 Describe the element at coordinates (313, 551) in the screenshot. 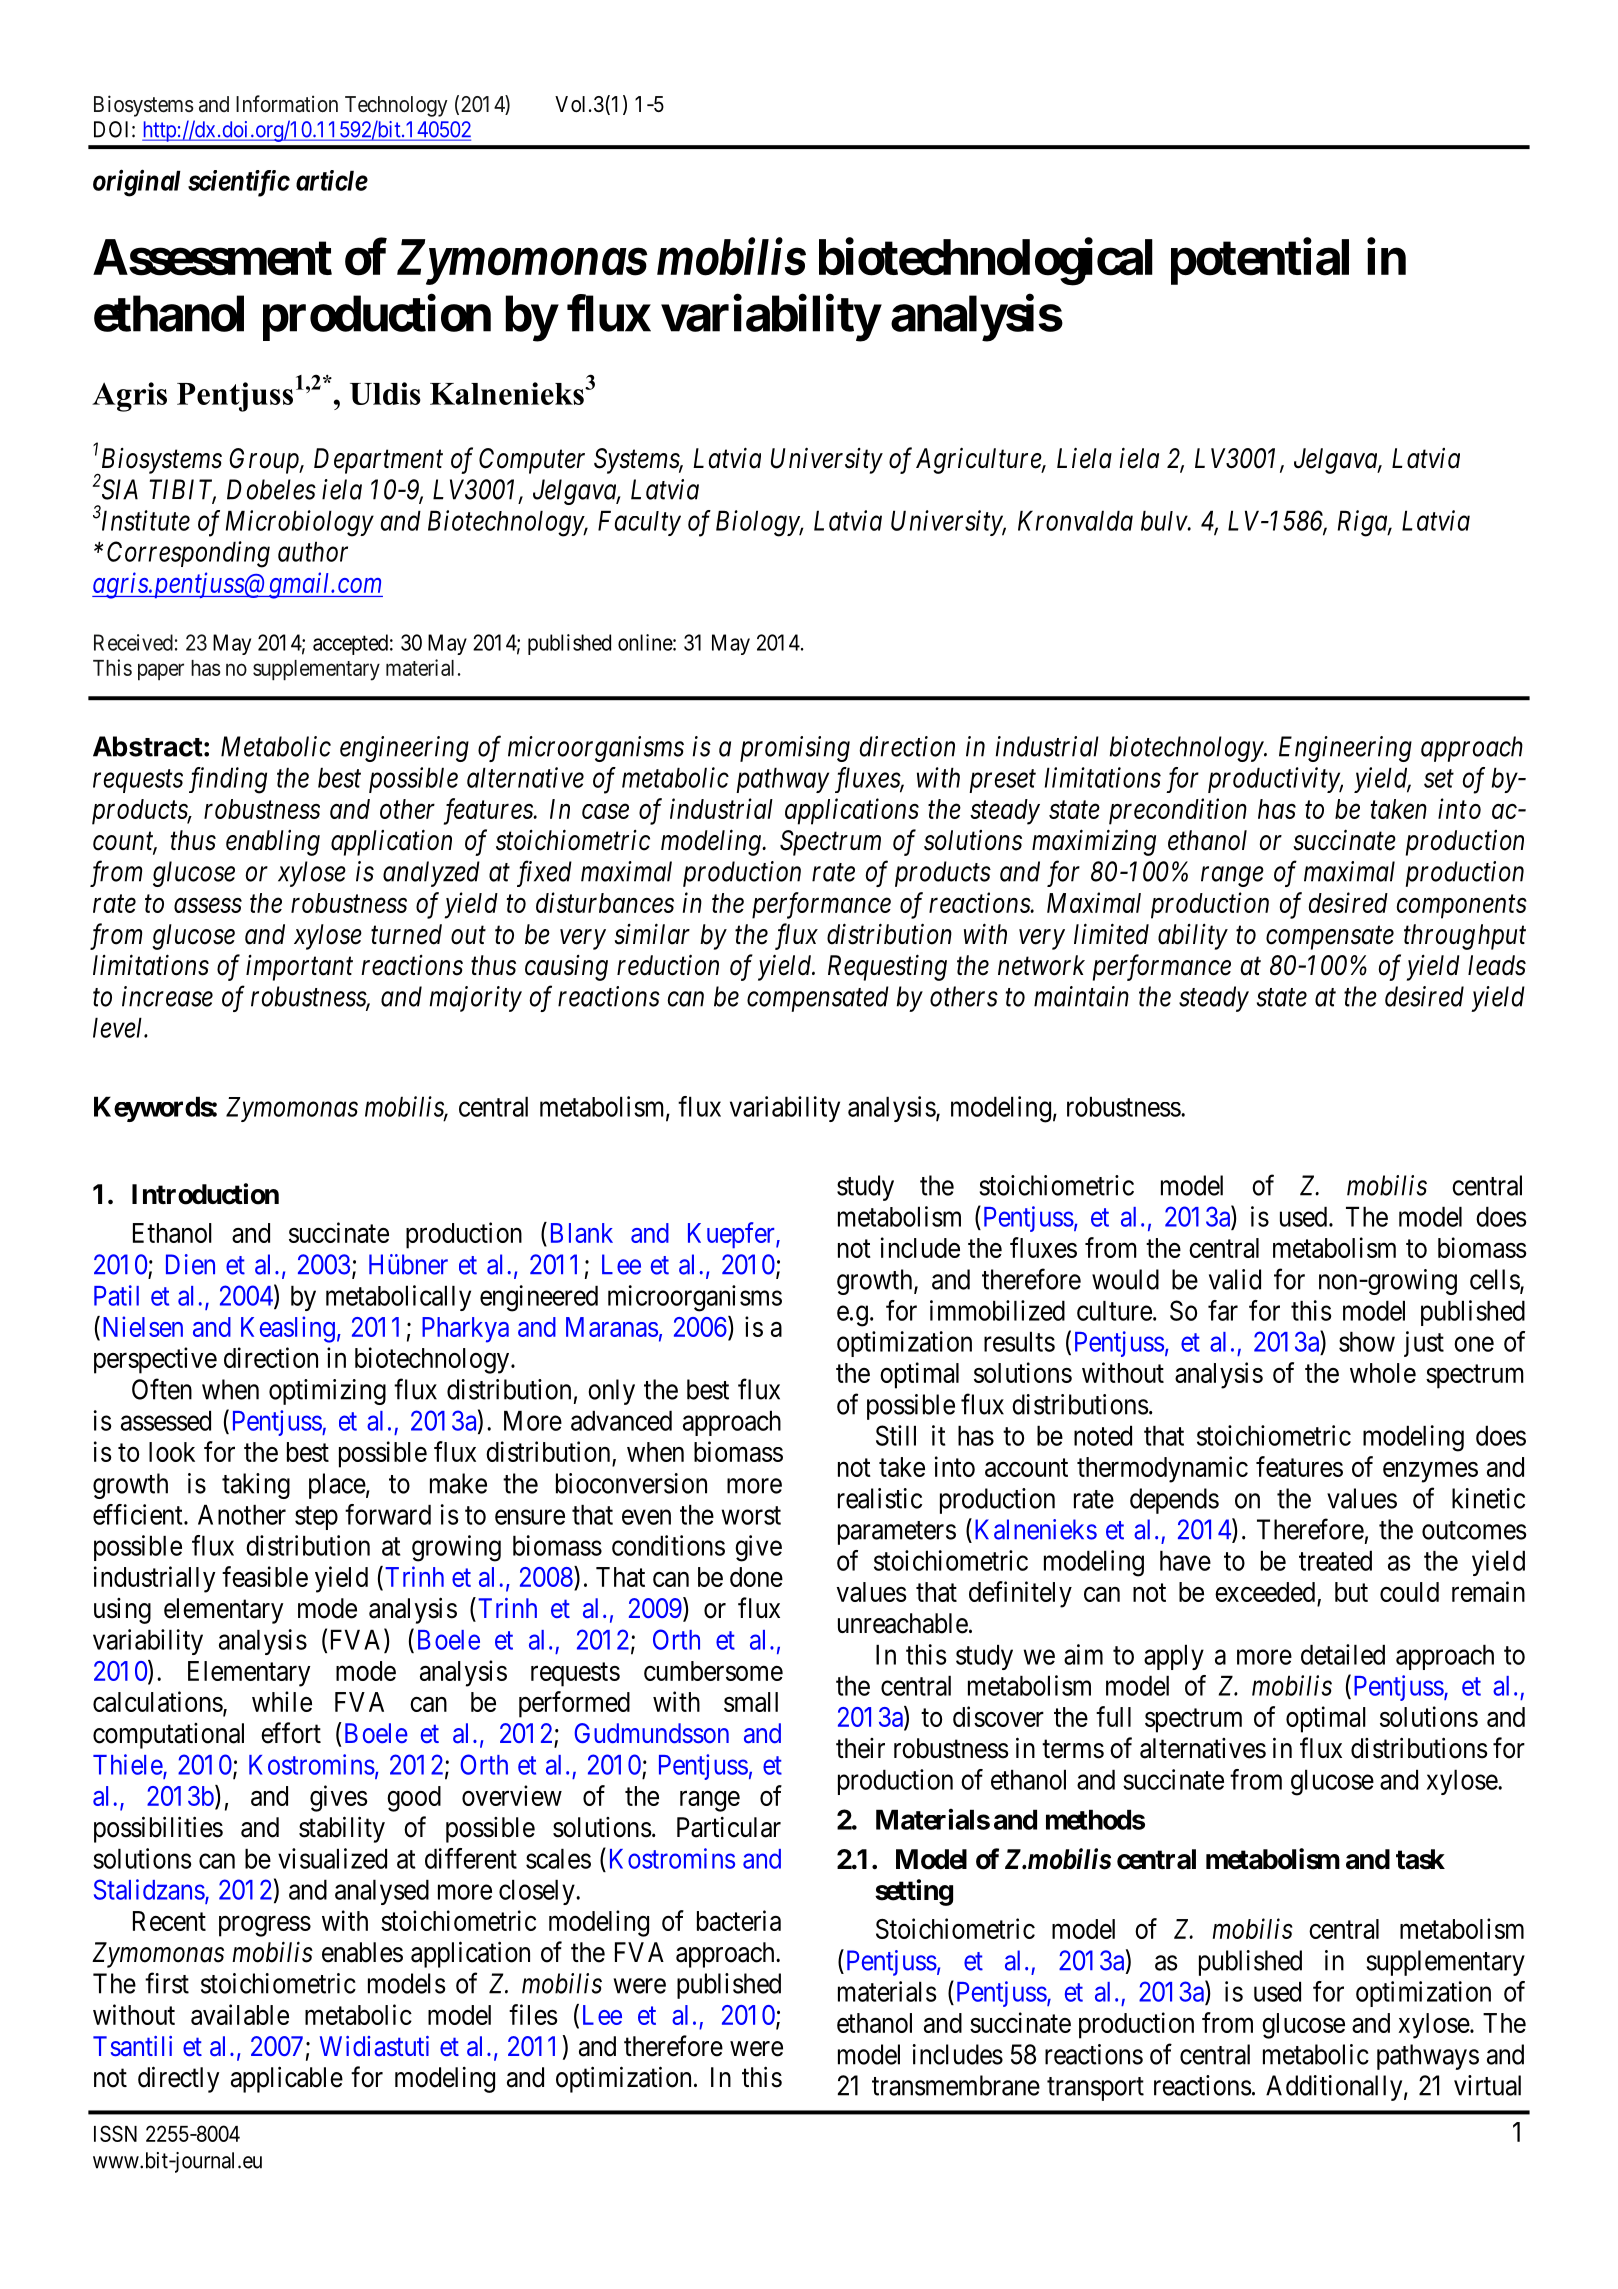

I see `author` at that location.
